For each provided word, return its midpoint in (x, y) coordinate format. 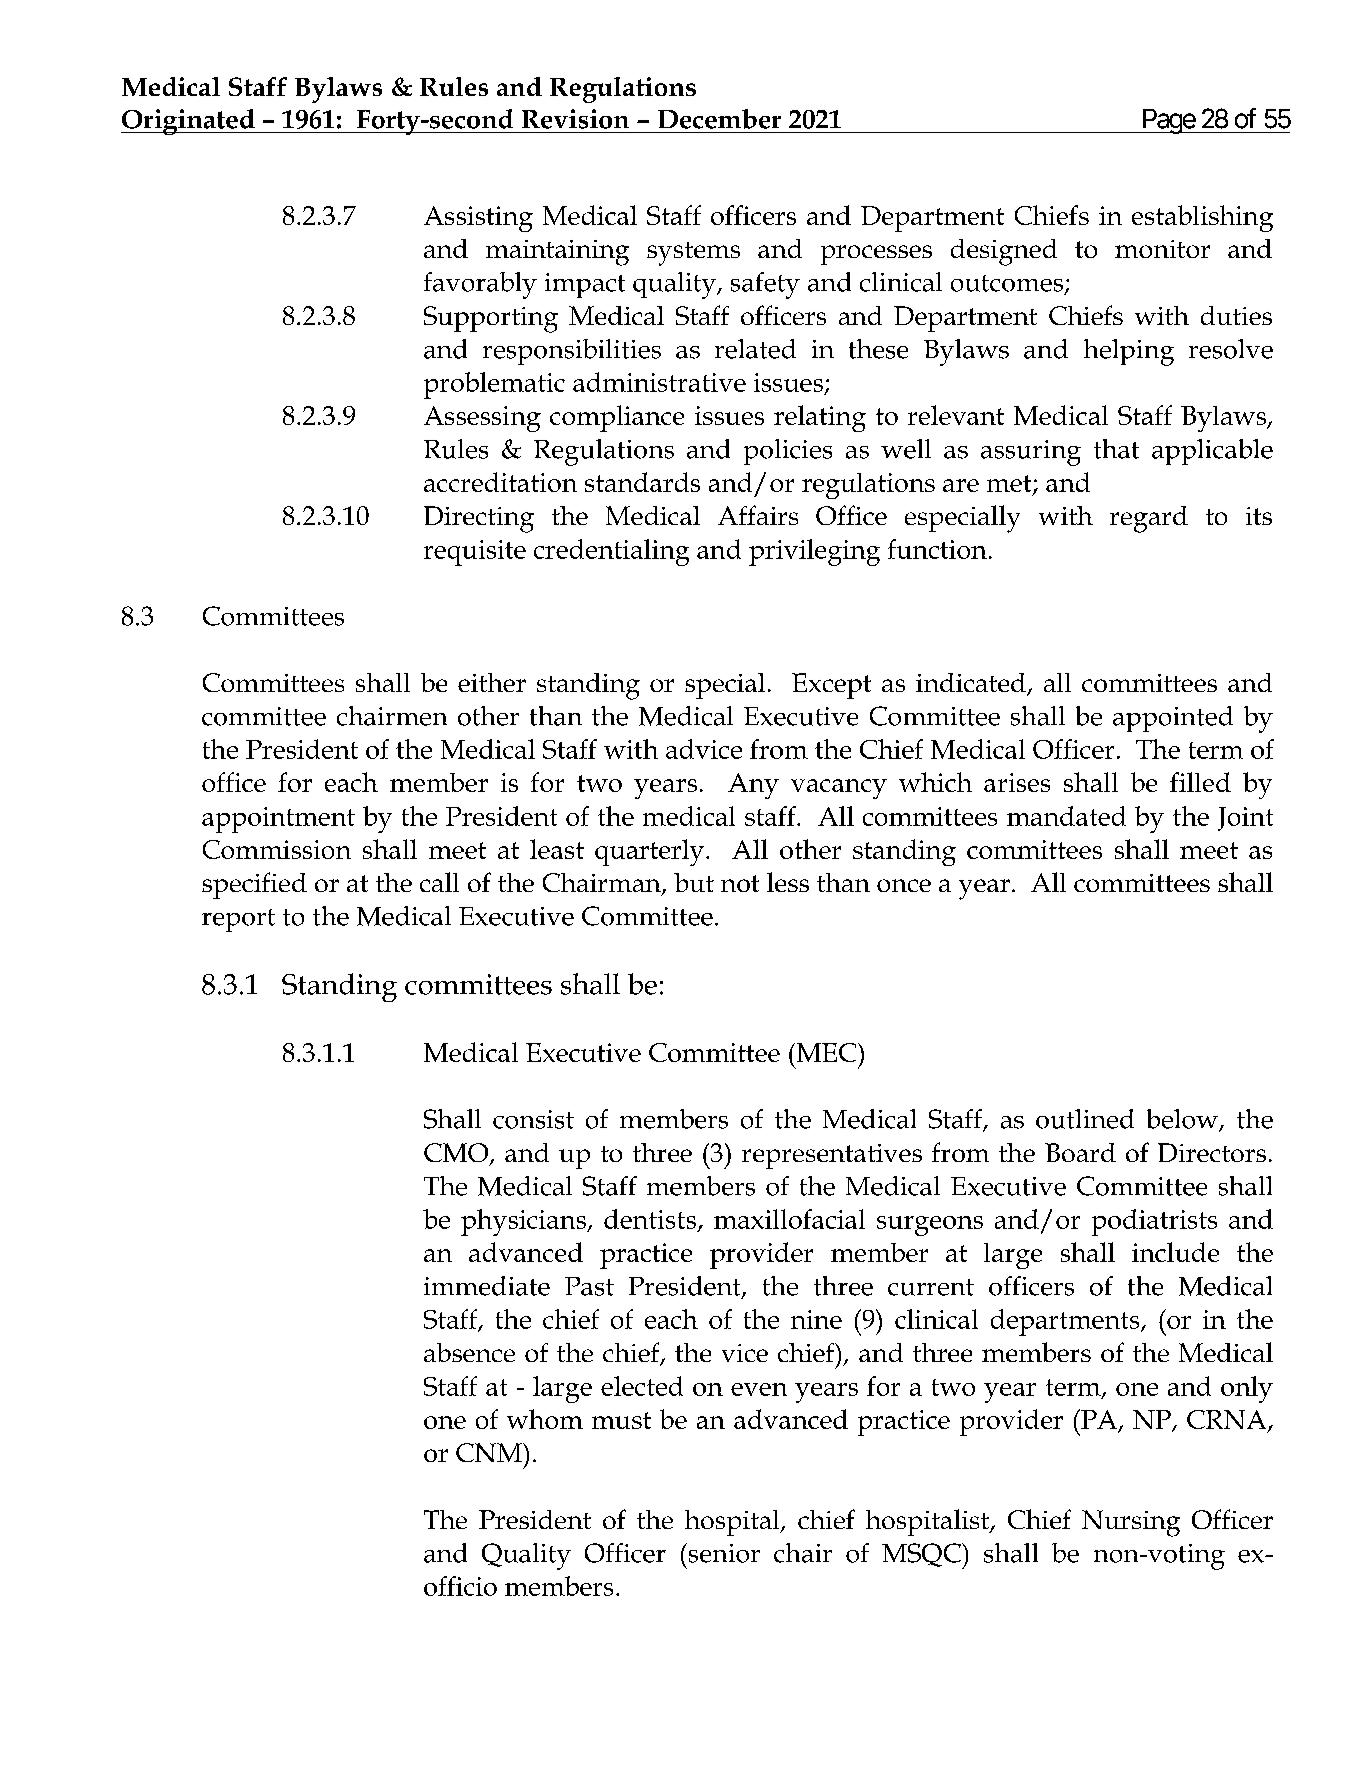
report (238, 920)
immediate (487, 1286)
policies (788, 452)
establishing (1202, 218)
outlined (1085, 1119)
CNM (490, 1452)
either (492, 682)
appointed (1173, 719)
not (740, 883)
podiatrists (1154, 1222)
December (719, 119)
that (1116, 449)
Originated (189, 122)
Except (831, 686)
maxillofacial (789, 1219)
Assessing (482, 419)
